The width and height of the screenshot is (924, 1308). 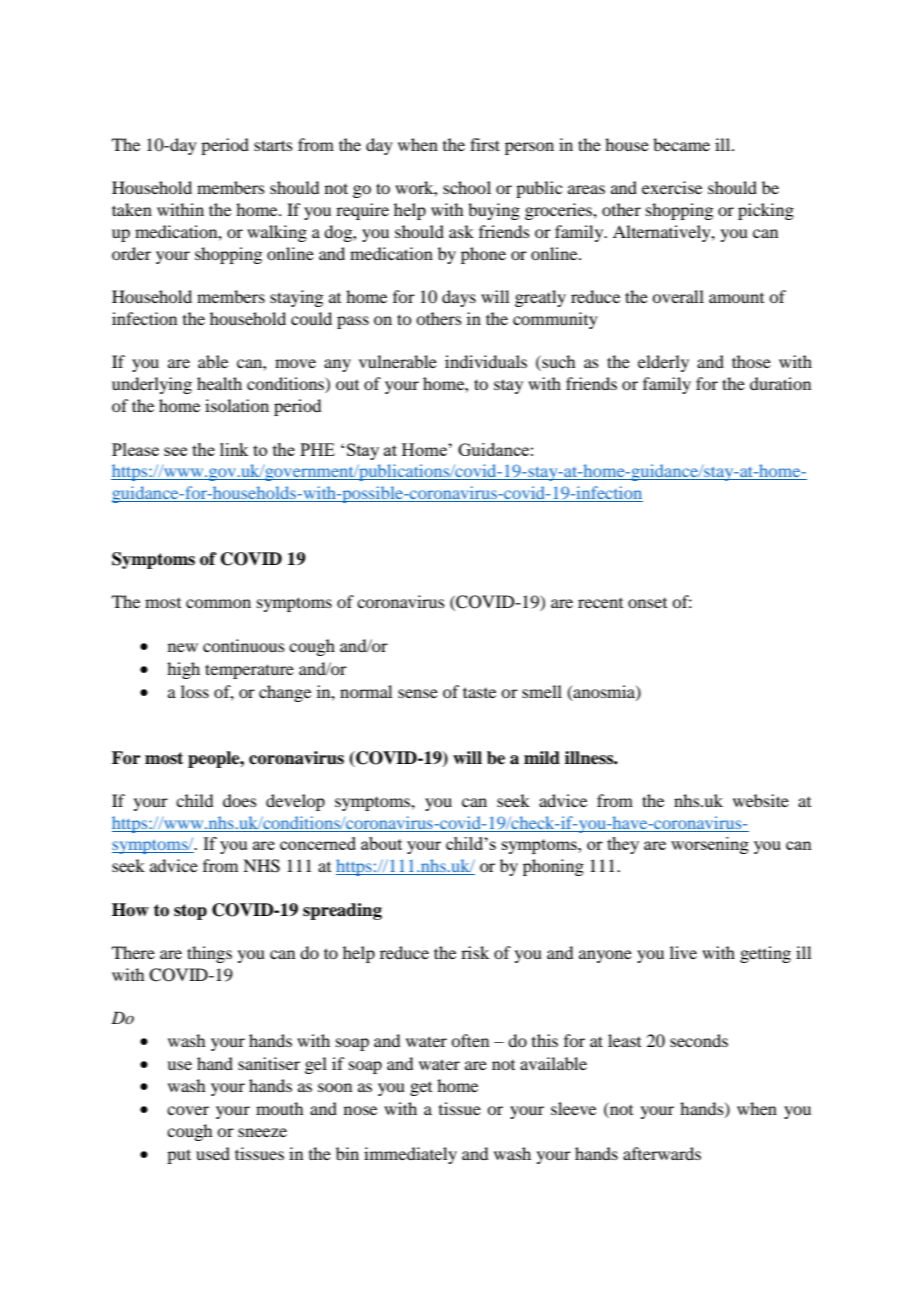 I want to click on school, so click(x=467, y=187).
